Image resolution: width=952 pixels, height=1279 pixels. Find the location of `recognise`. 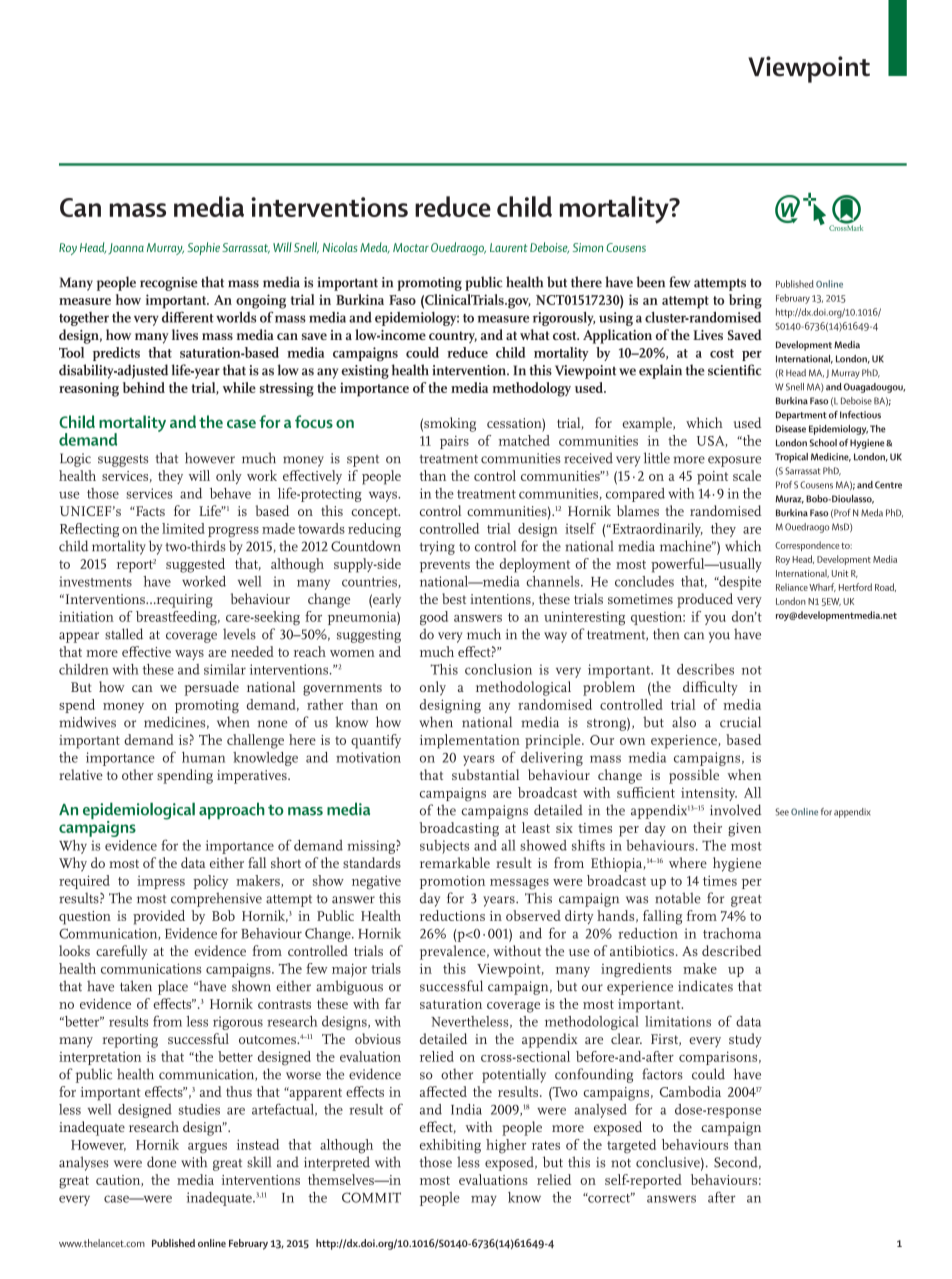

recognise is located at coordinates (168, 284).
